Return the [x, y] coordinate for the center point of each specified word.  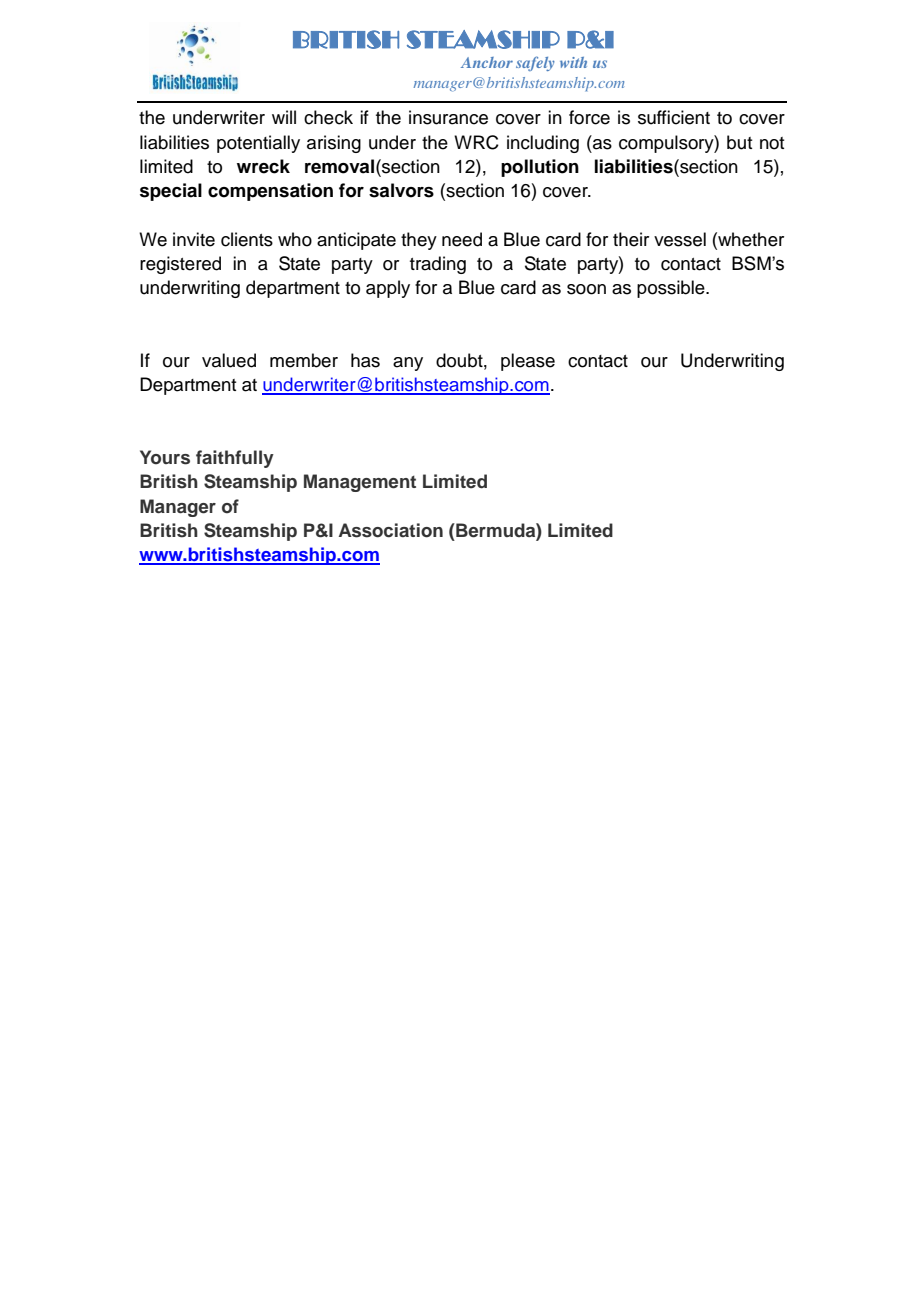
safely [535, 63]
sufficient [674, 117]
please [528, 362]
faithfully [235, 459]
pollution [540, 168]
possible [672, 289]
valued [229, 360]
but [739, 142]
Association [391, 530]
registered [180, 265]
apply [388, 289]
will [284, 117]
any [408, 364]
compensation [270, 192]
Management [360, 483]
